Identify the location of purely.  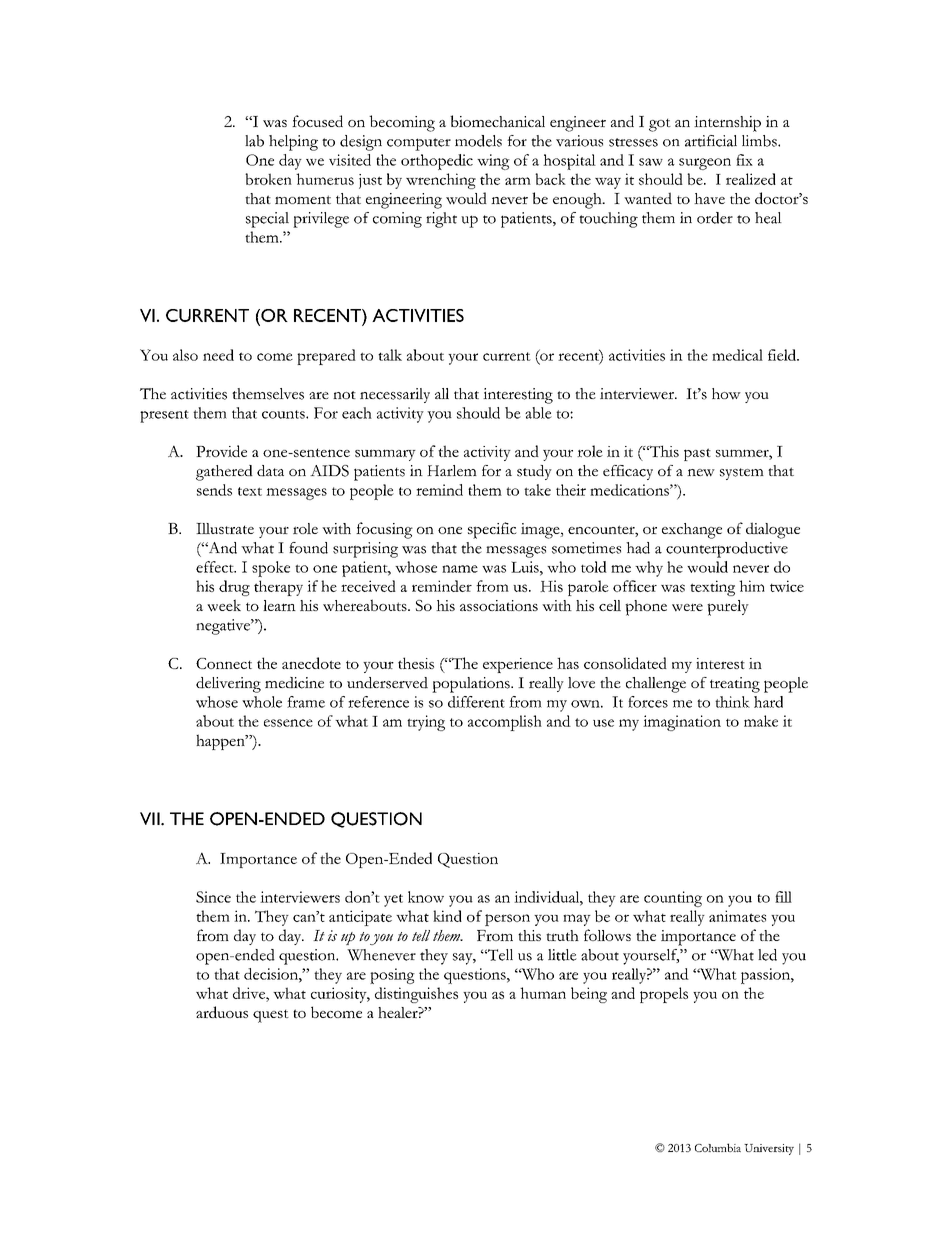
(728, 608).
